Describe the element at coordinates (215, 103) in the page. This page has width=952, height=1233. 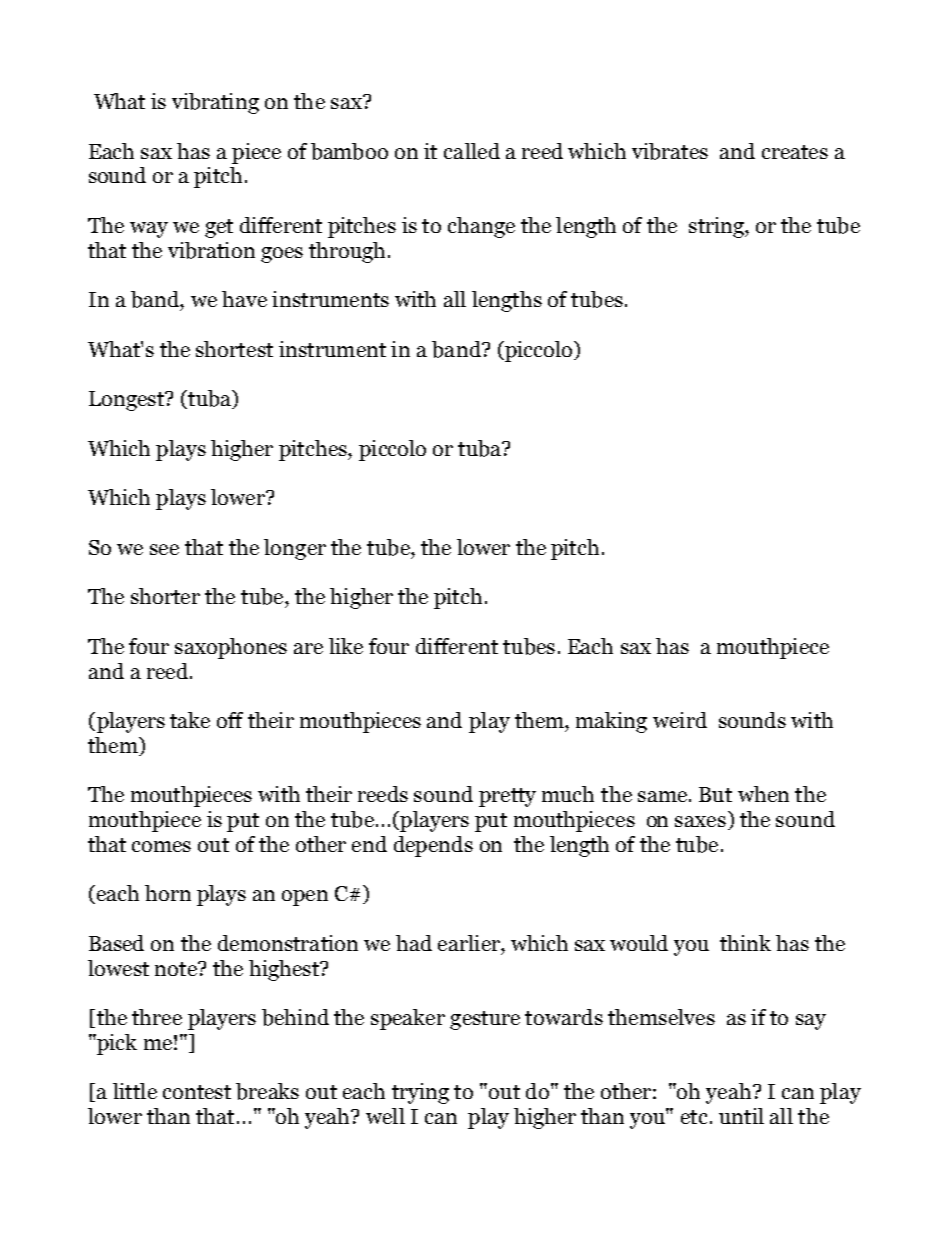
I see `vibrating` at that location.
